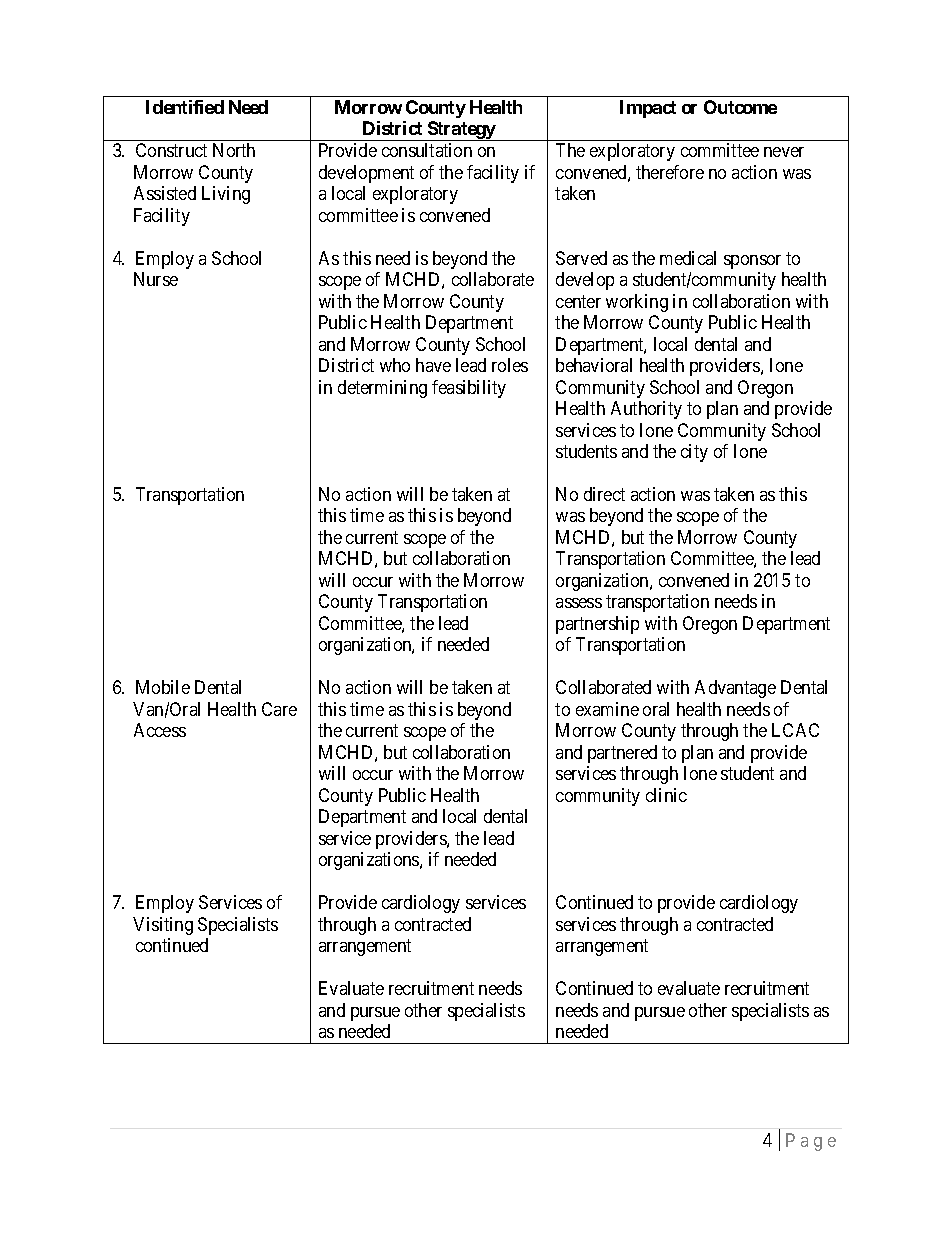 The height and width of the screenshot is (1233, 952). Describe the element at coordinates (461, 131) in the screenshot. I see `Strategy` at that location.
